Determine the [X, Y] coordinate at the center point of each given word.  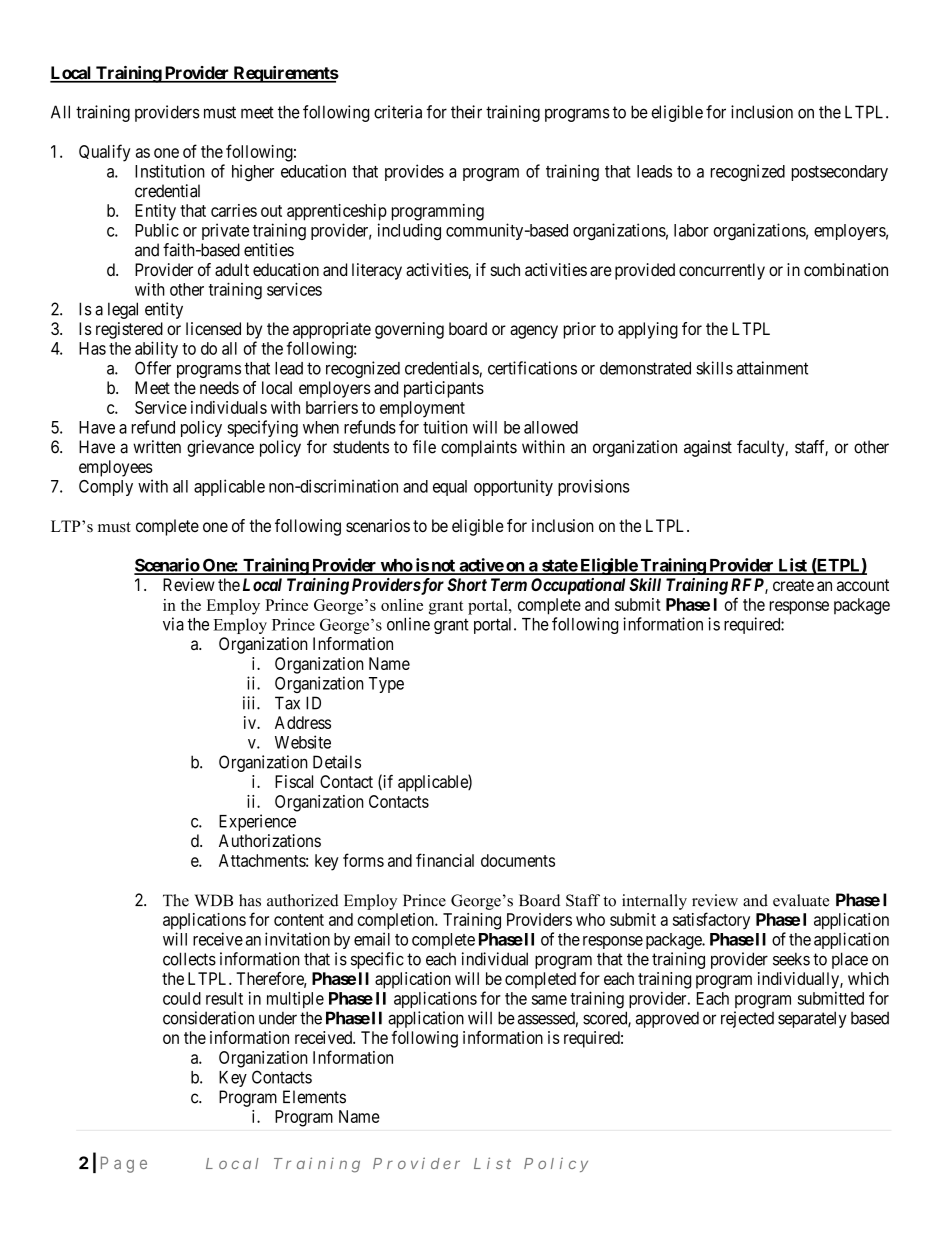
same [549, 1000]
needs [219, 387]
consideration [208, 1018]
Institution [170, 171]
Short [467, 584]
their [466, 112]
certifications [532, 368]
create [793, 585]
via [173, 624]
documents [518, 860]
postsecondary [839, 173]
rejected [747, 1019]
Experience [257, 822]
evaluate [801, 900]
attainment [772, 368]
